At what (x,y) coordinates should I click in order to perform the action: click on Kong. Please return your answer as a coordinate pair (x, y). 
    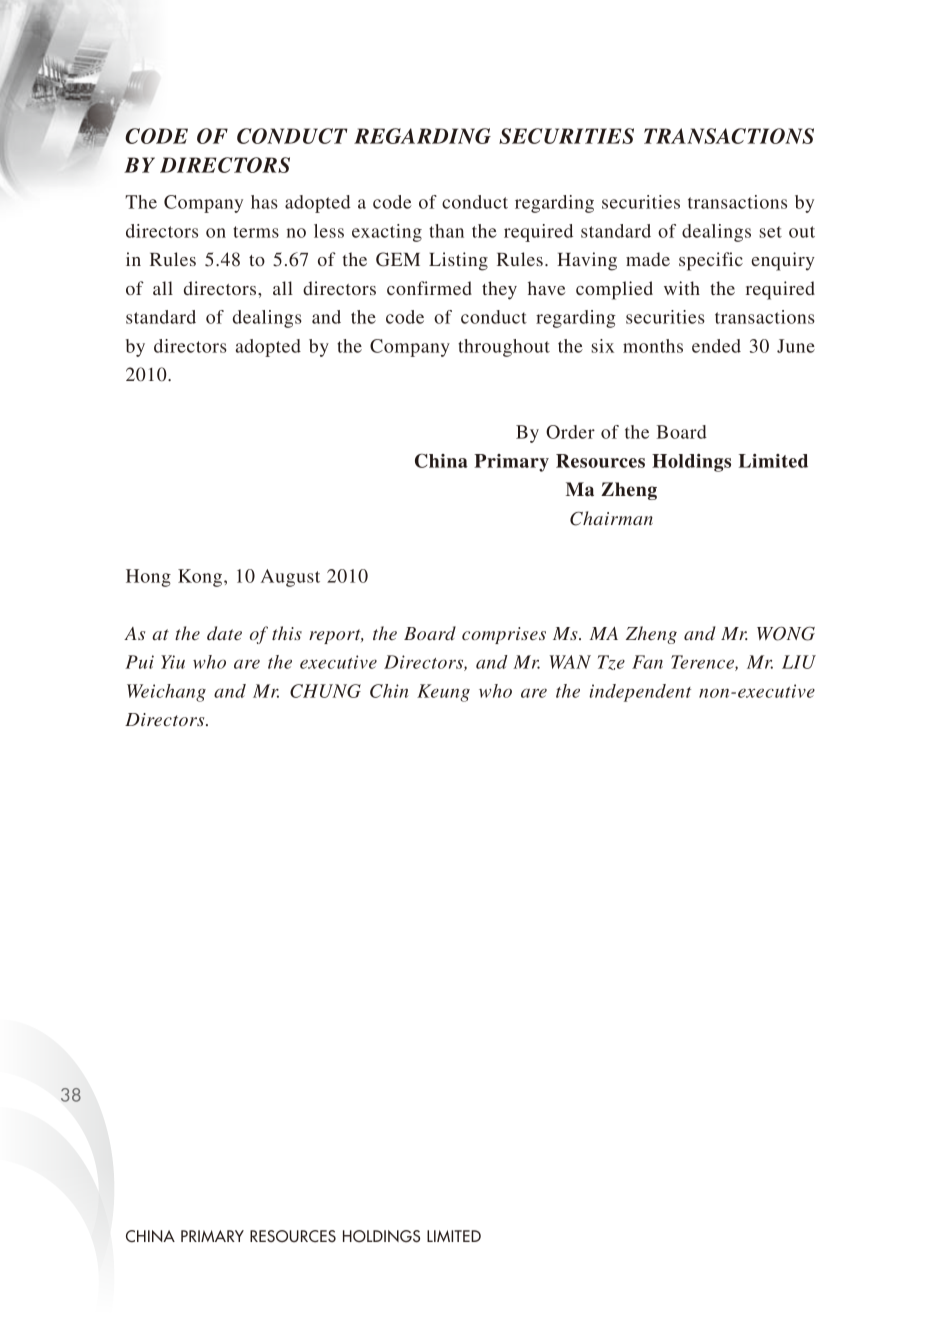
    Looking at the image, I should click on (201, 578).
